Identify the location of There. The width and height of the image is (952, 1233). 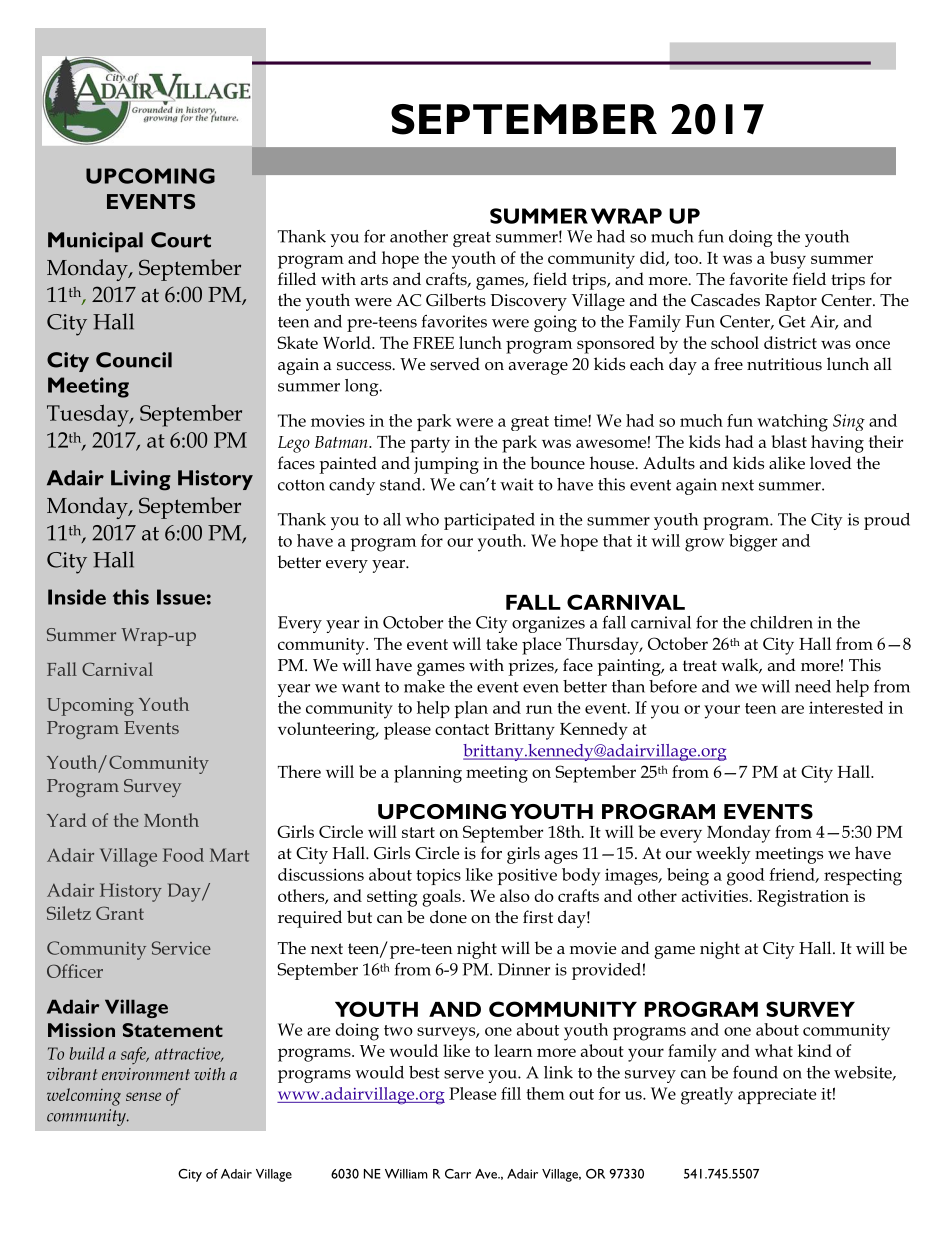
(299, 771).
